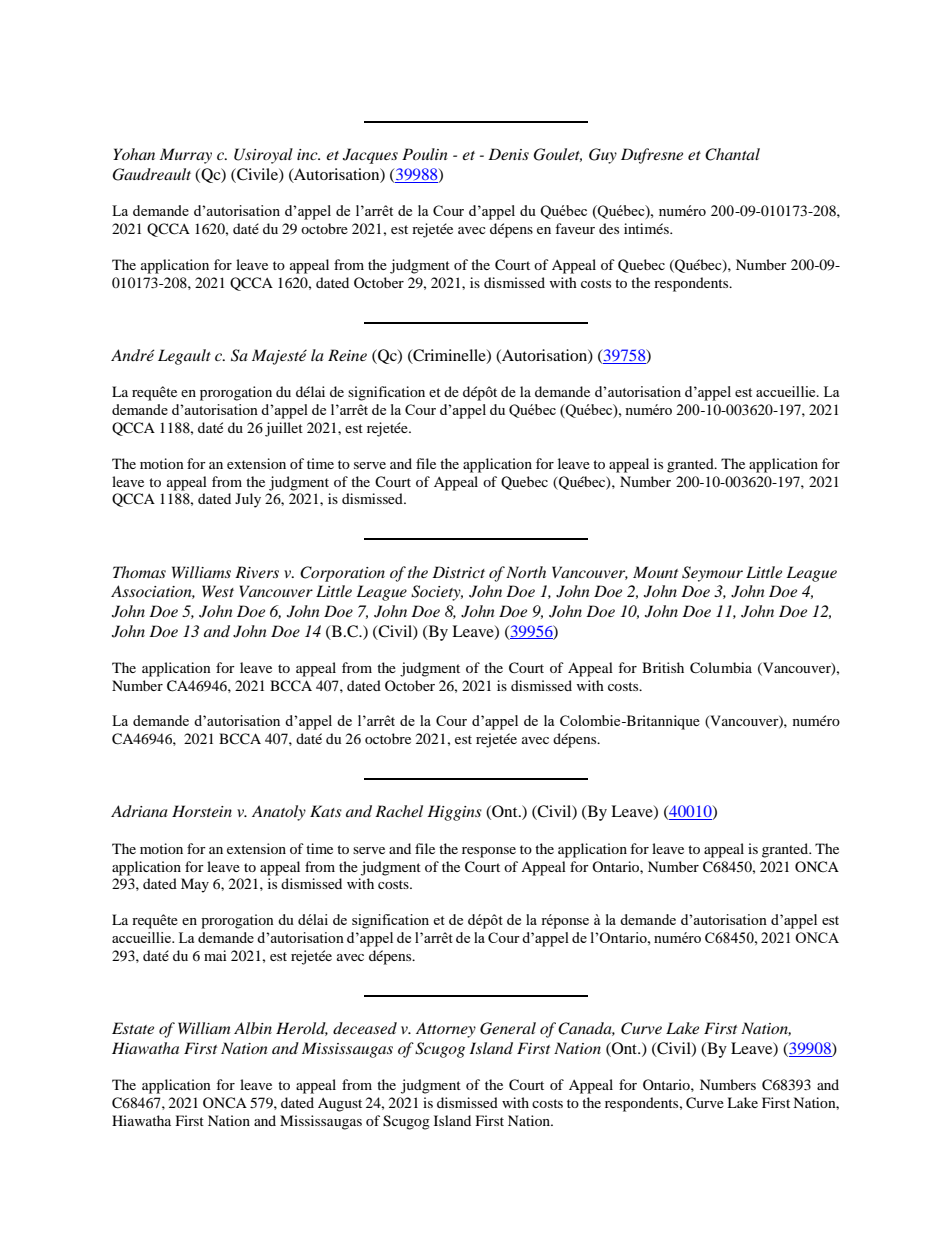  What do you see at coordinates (425, 154) in the screenshot?
I see `Poulin` at bounding box center [425, 154].
